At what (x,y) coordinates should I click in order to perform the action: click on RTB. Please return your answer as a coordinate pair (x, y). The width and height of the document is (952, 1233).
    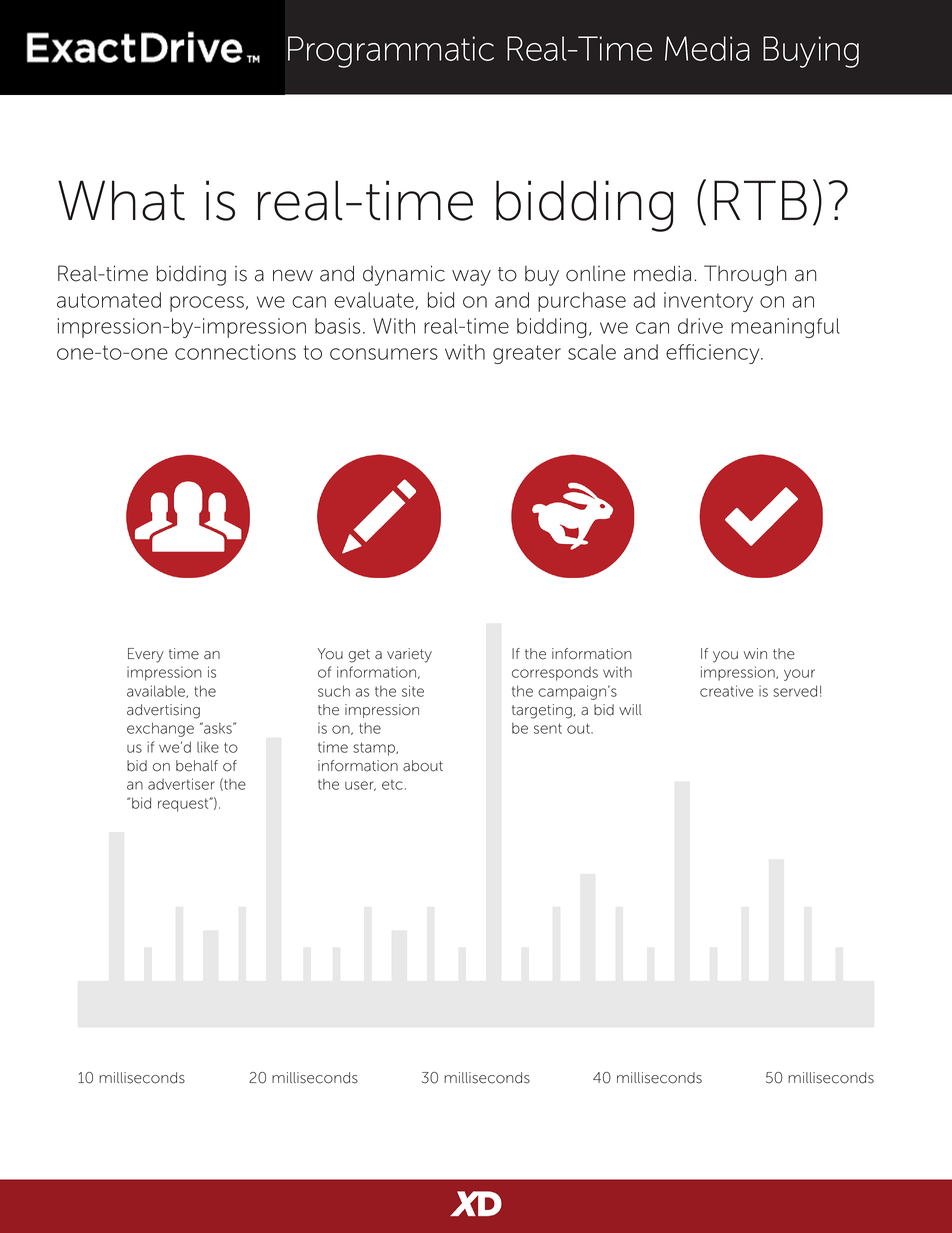
    Looking at the image, I should click on (760, 200).
